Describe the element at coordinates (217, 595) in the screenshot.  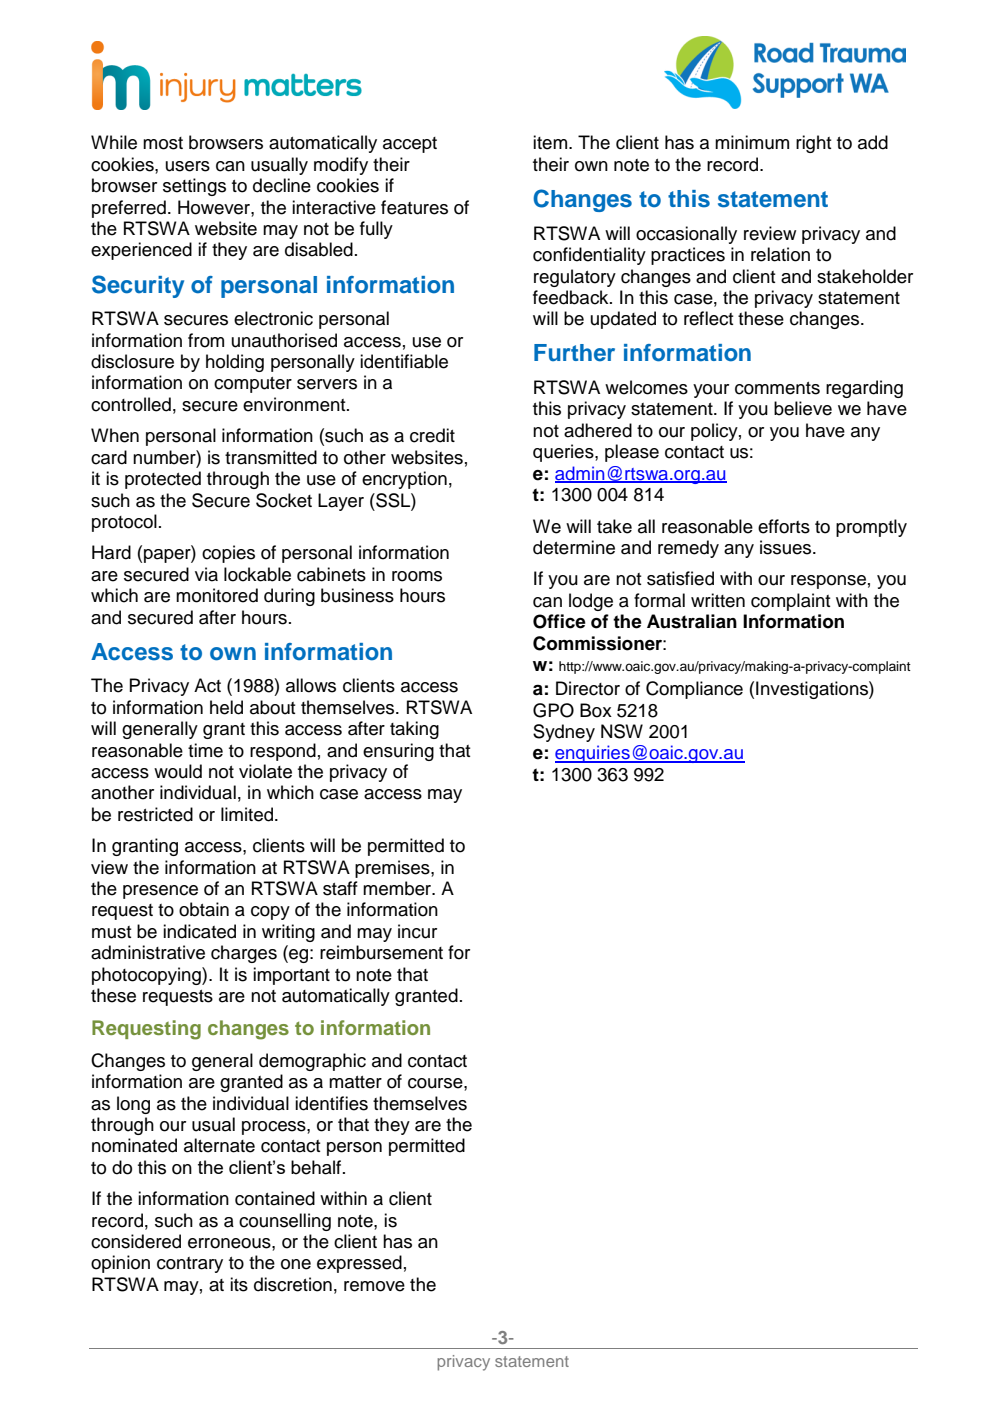
I see `monitored` at that location.
